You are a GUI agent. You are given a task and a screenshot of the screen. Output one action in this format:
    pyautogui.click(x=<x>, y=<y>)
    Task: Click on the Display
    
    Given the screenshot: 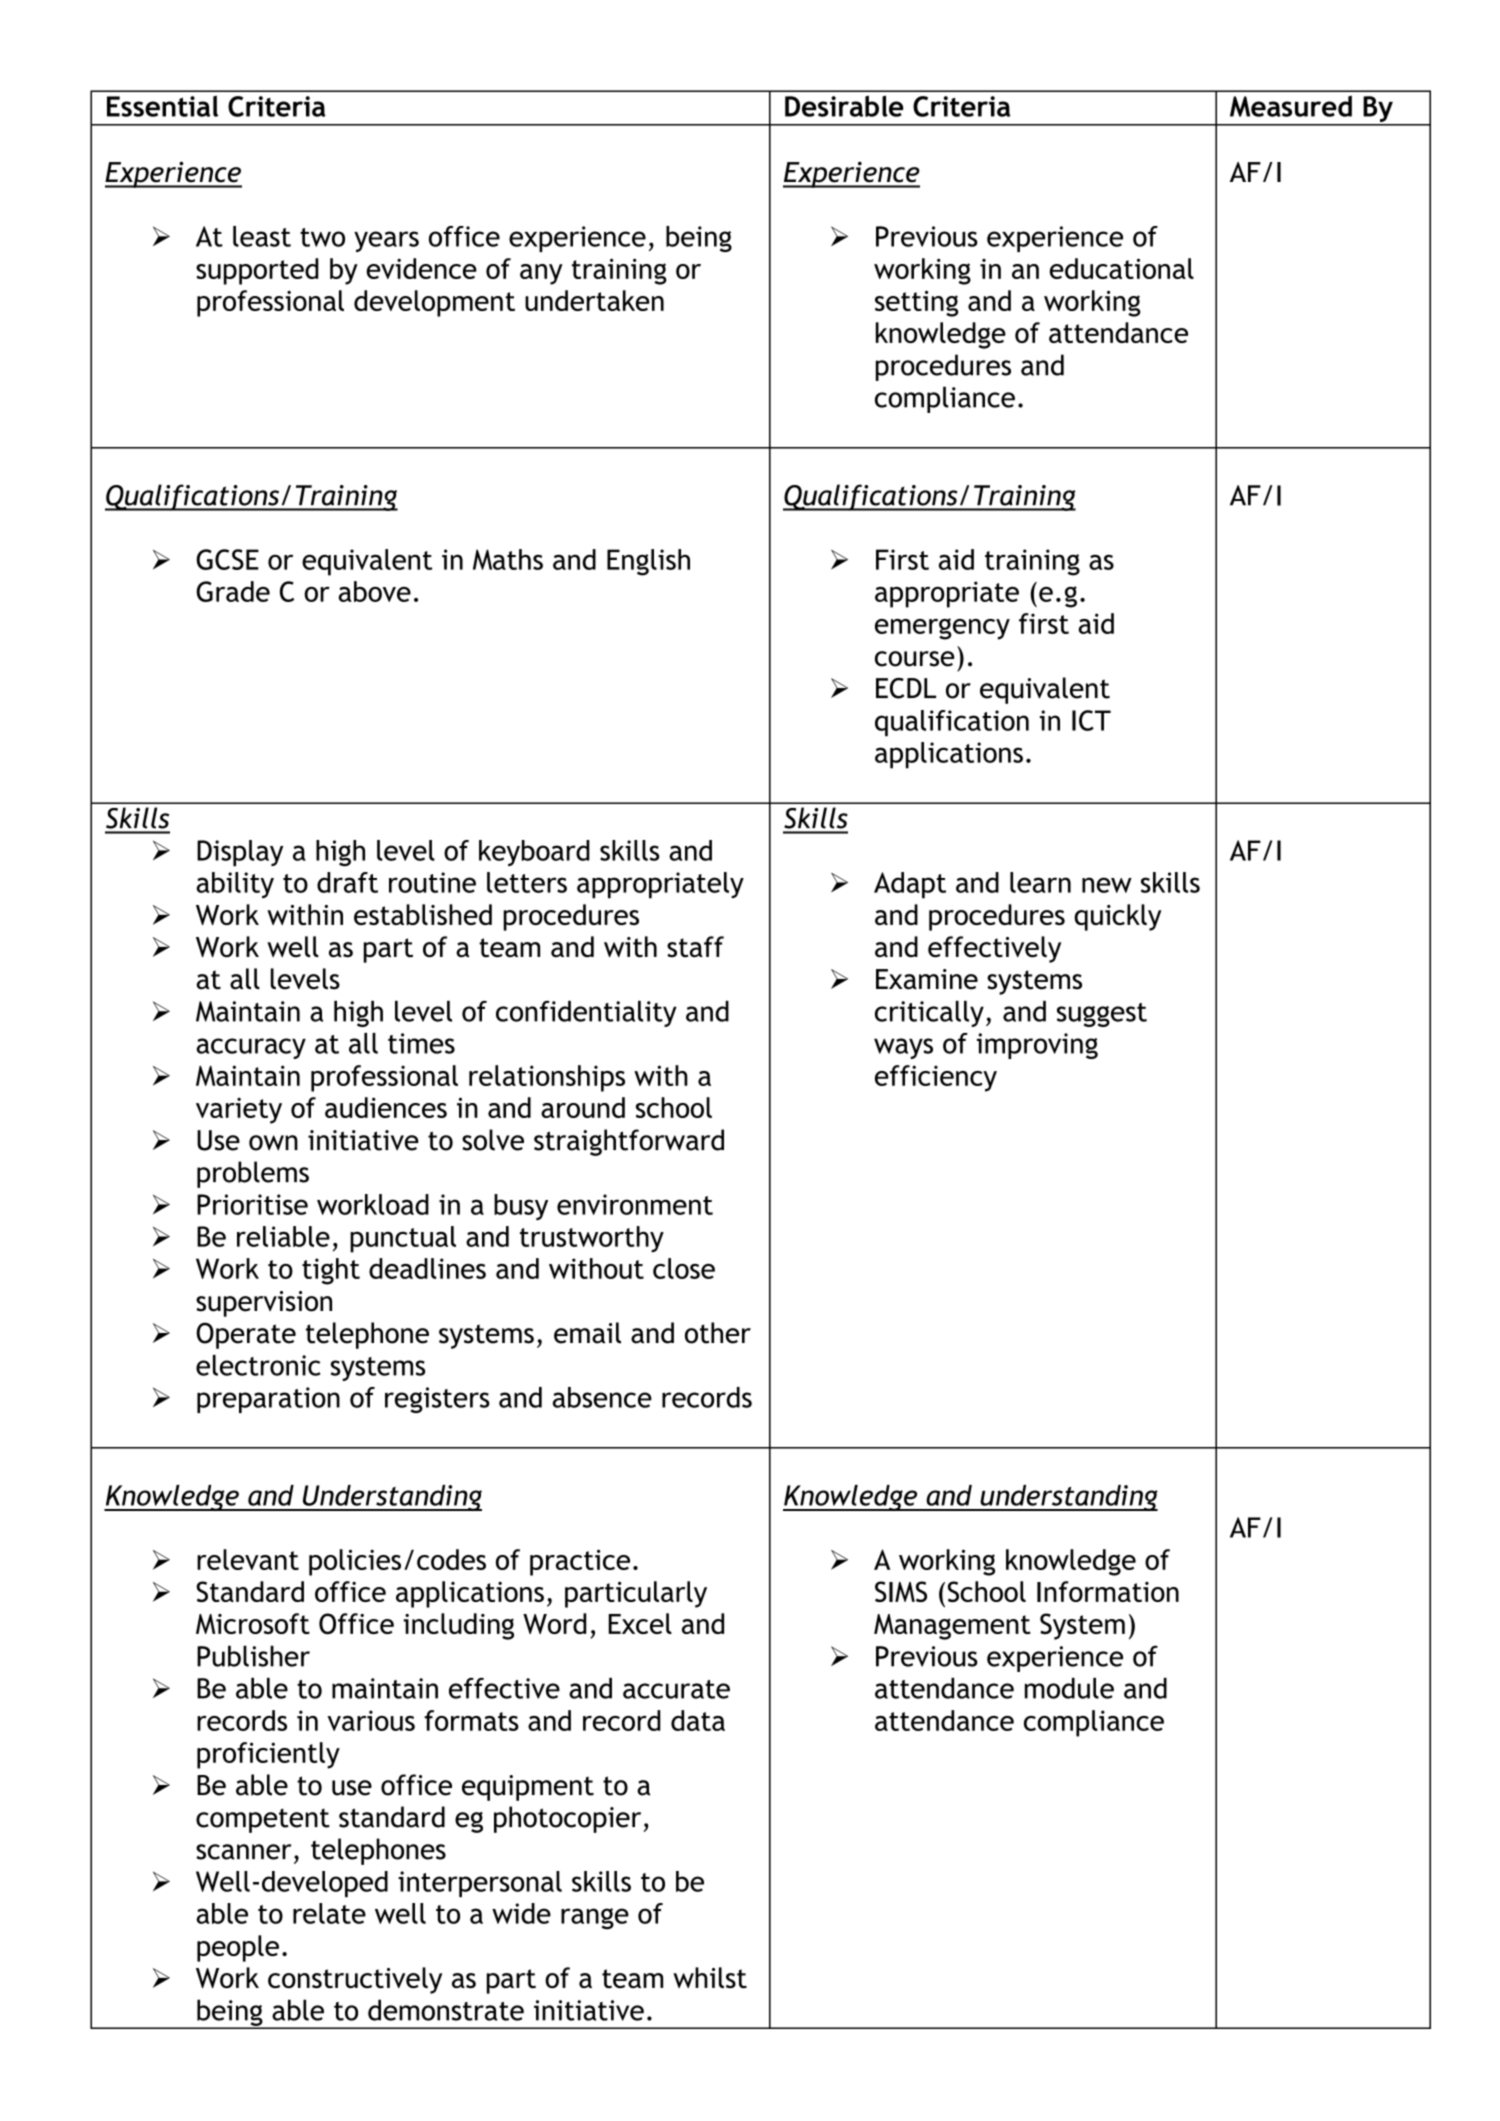 What is the action you would take?
    pyautogui.click(x=240, y=853)
